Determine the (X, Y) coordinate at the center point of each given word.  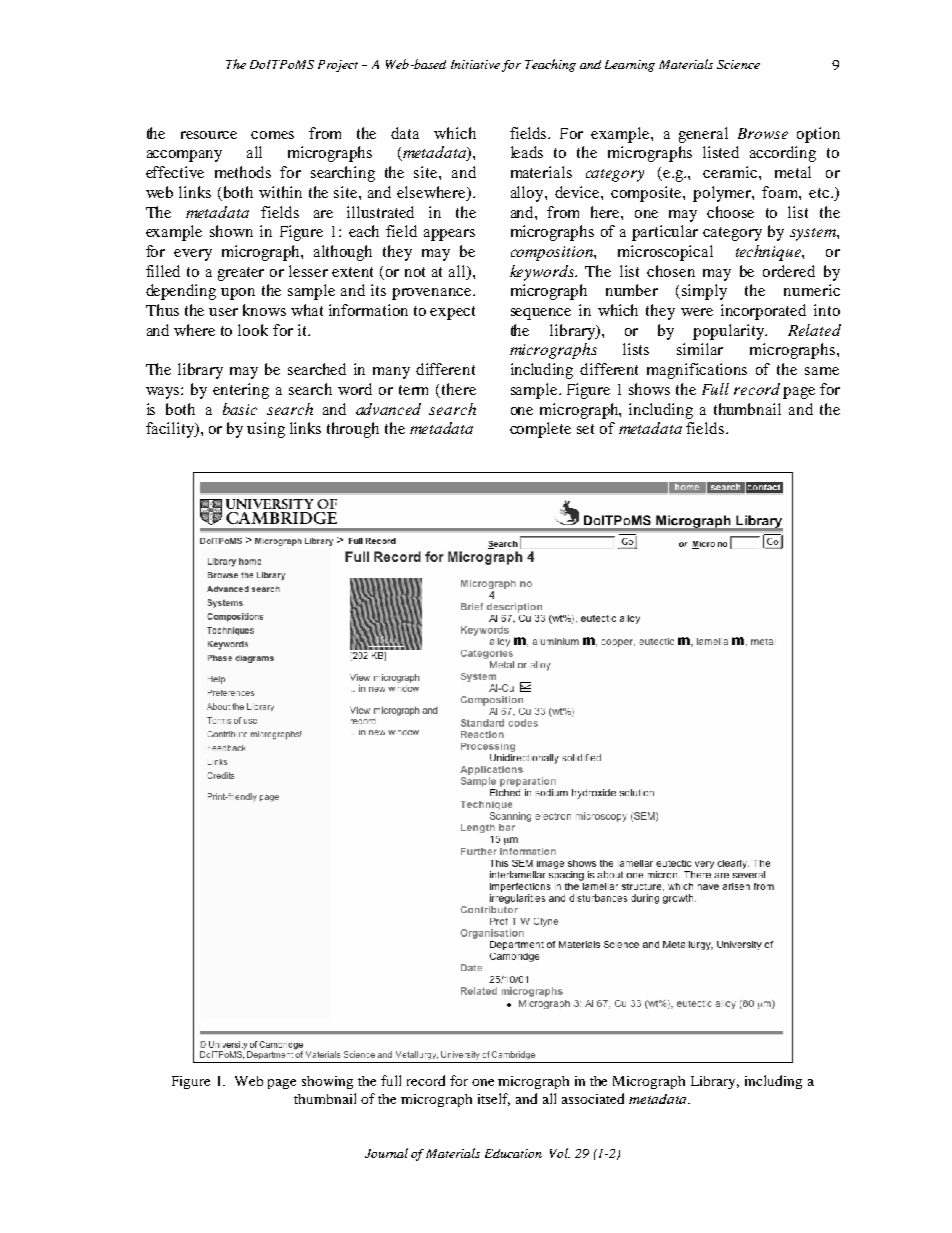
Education (513, 1153)
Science (738, 64)
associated (593, 1098)
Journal (386, 1153)
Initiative (475, 64)
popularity (730, 332)
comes (272, 135)
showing (327, 1082)
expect (452, 313)
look (253, 330)
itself (494, 1099)
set (585, 429)
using (266, 430)
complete (540, 430)
